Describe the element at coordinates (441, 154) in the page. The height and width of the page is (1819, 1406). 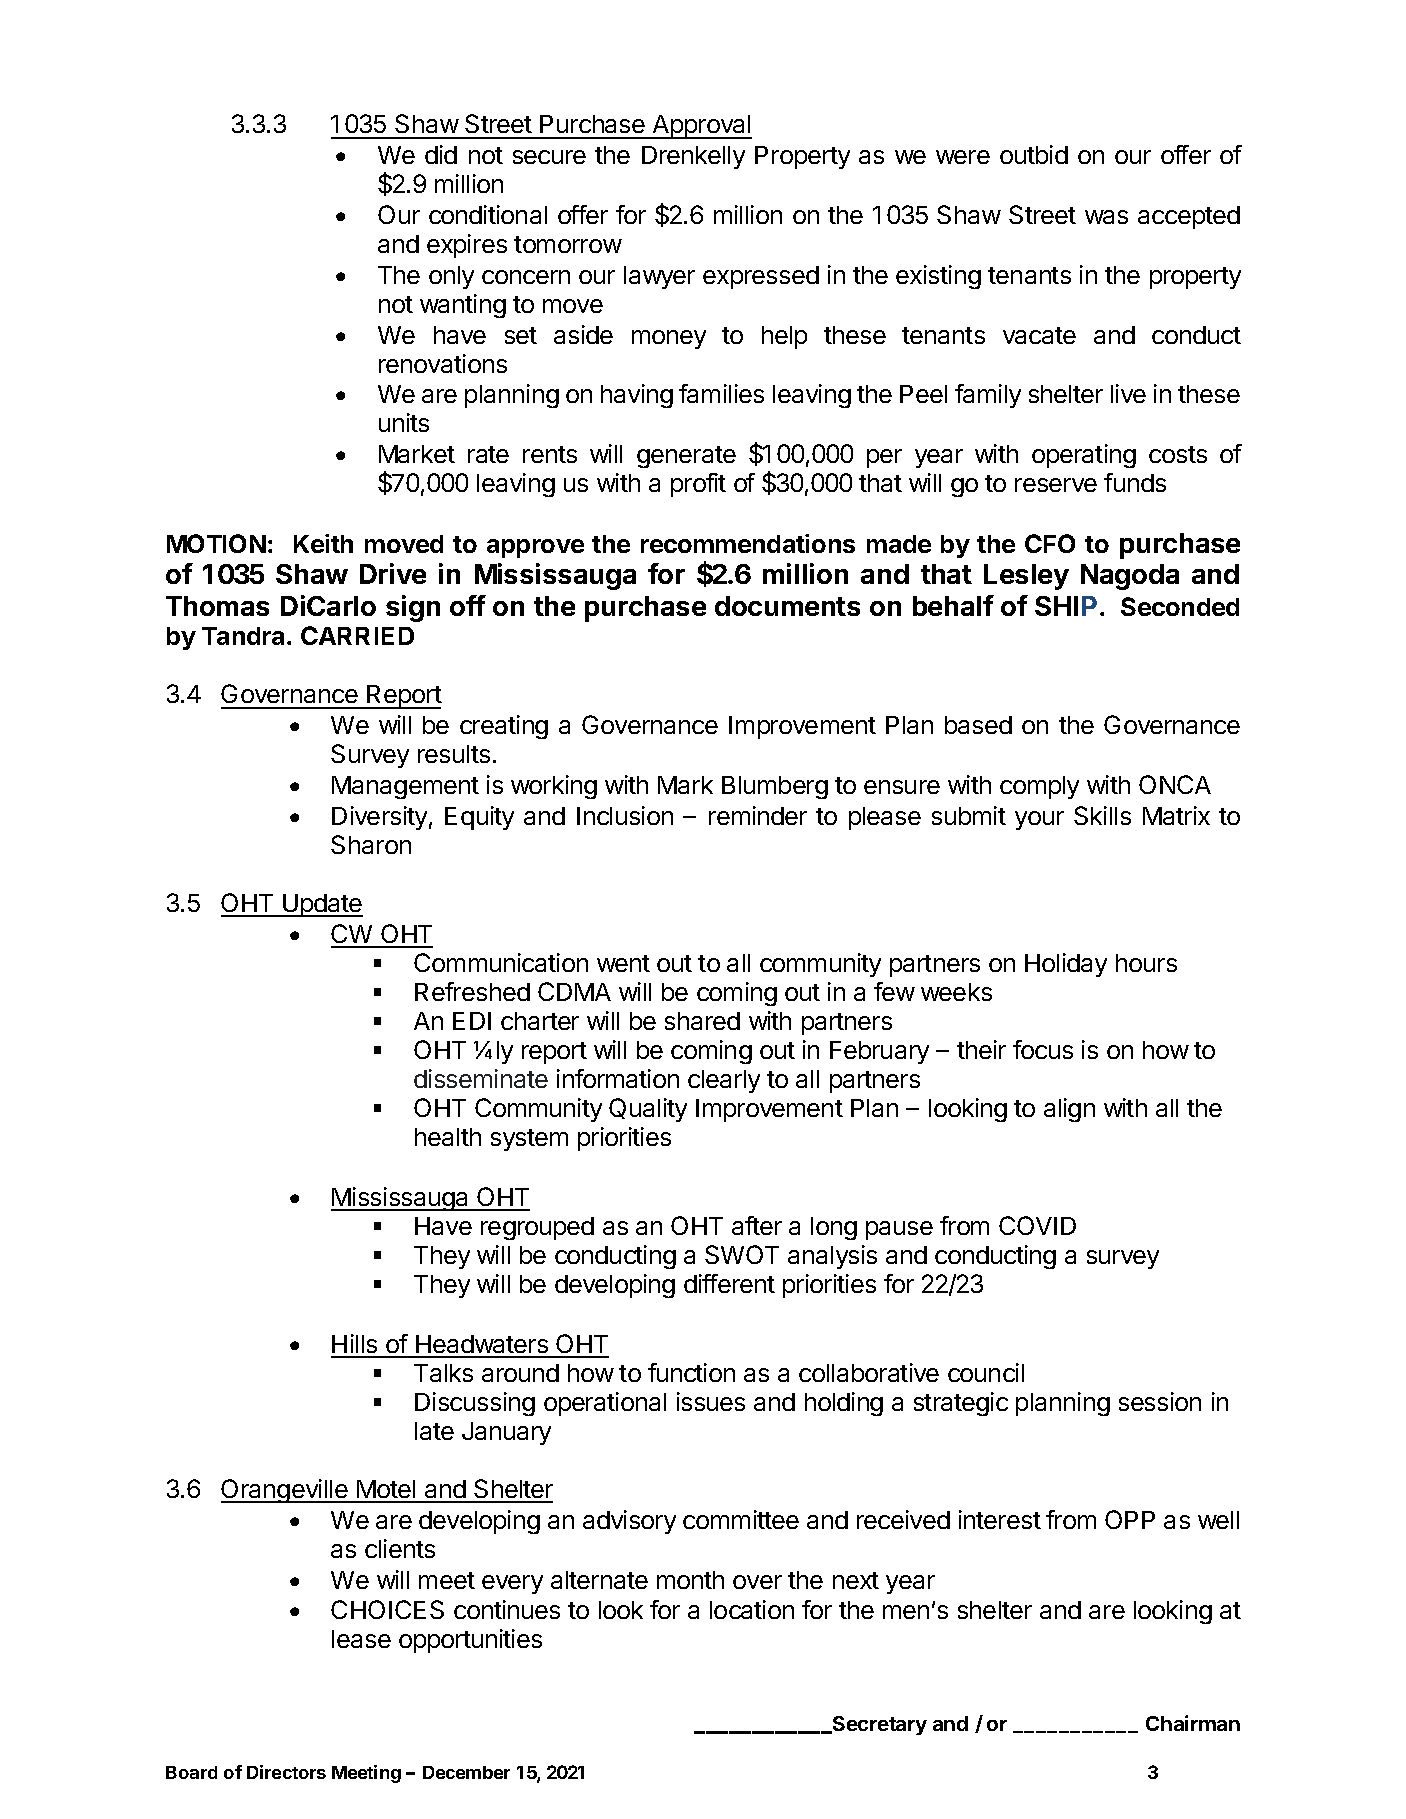
I see `did` at that location.
